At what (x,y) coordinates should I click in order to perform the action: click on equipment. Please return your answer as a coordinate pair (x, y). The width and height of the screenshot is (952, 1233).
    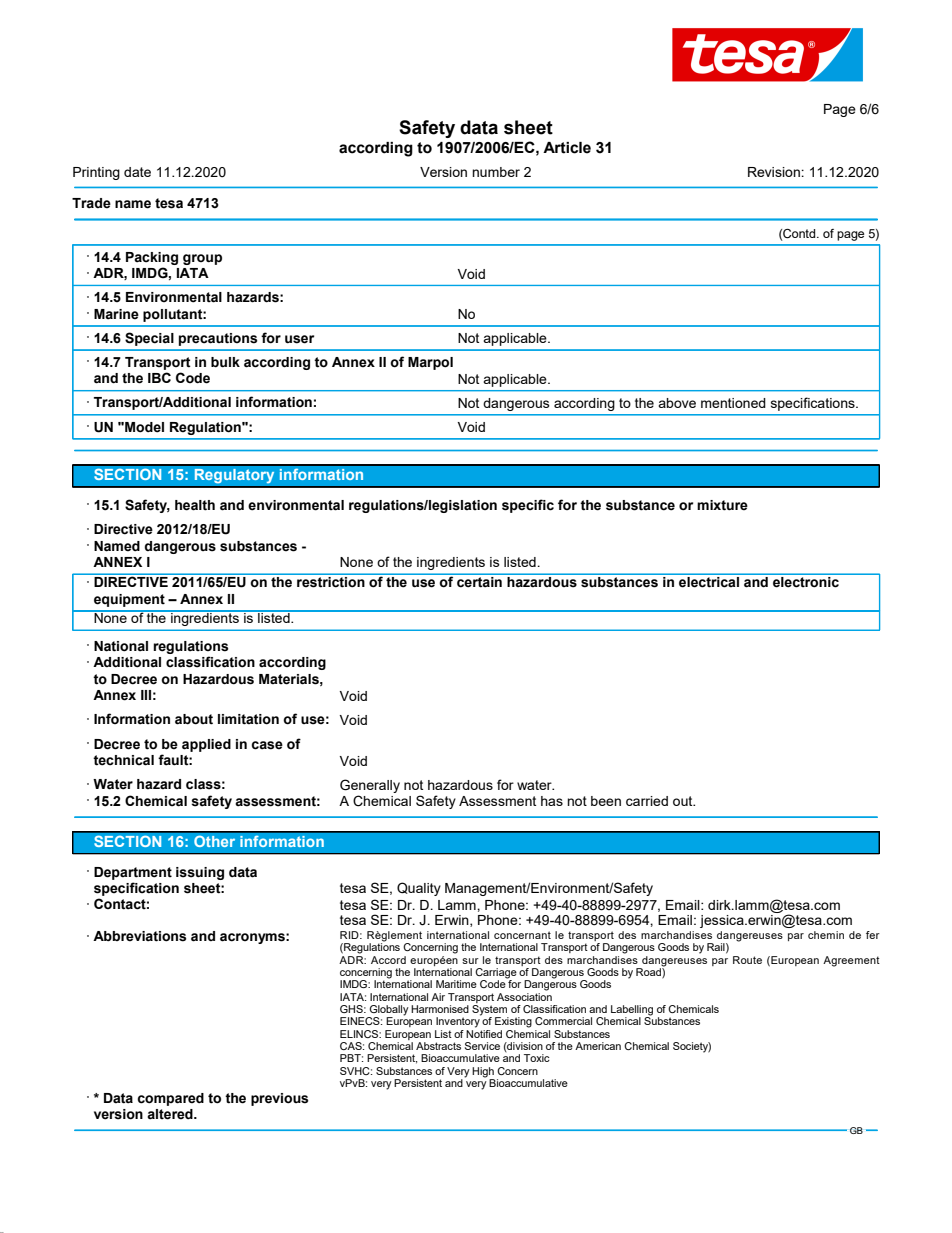
    Looking at the image, I should click on (129, 600).
